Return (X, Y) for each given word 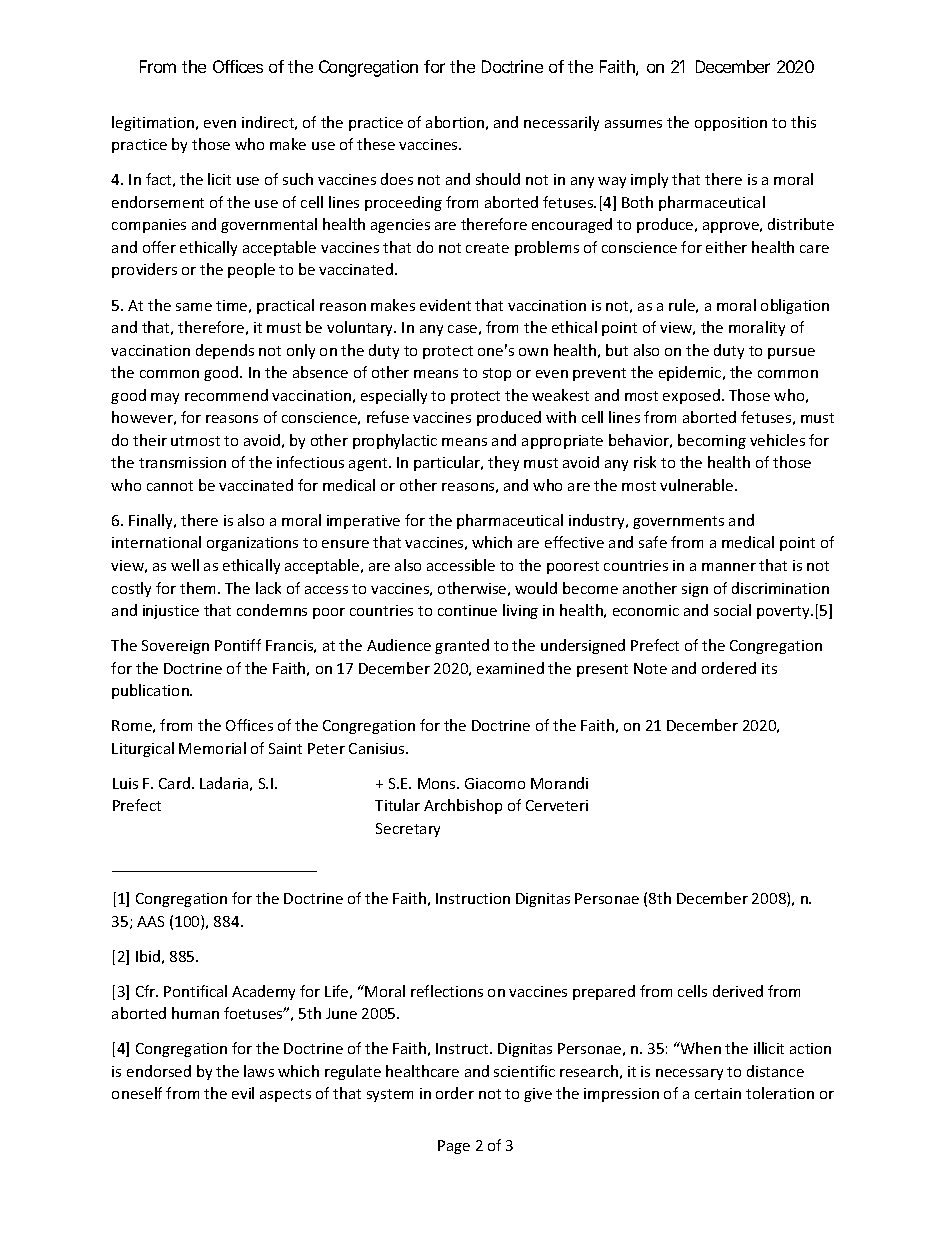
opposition (731, 124)
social (732, 610)
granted (462, 646)
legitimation (154, 123)
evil (243, 1093)
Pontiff (238, 645)
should (498, 179)
